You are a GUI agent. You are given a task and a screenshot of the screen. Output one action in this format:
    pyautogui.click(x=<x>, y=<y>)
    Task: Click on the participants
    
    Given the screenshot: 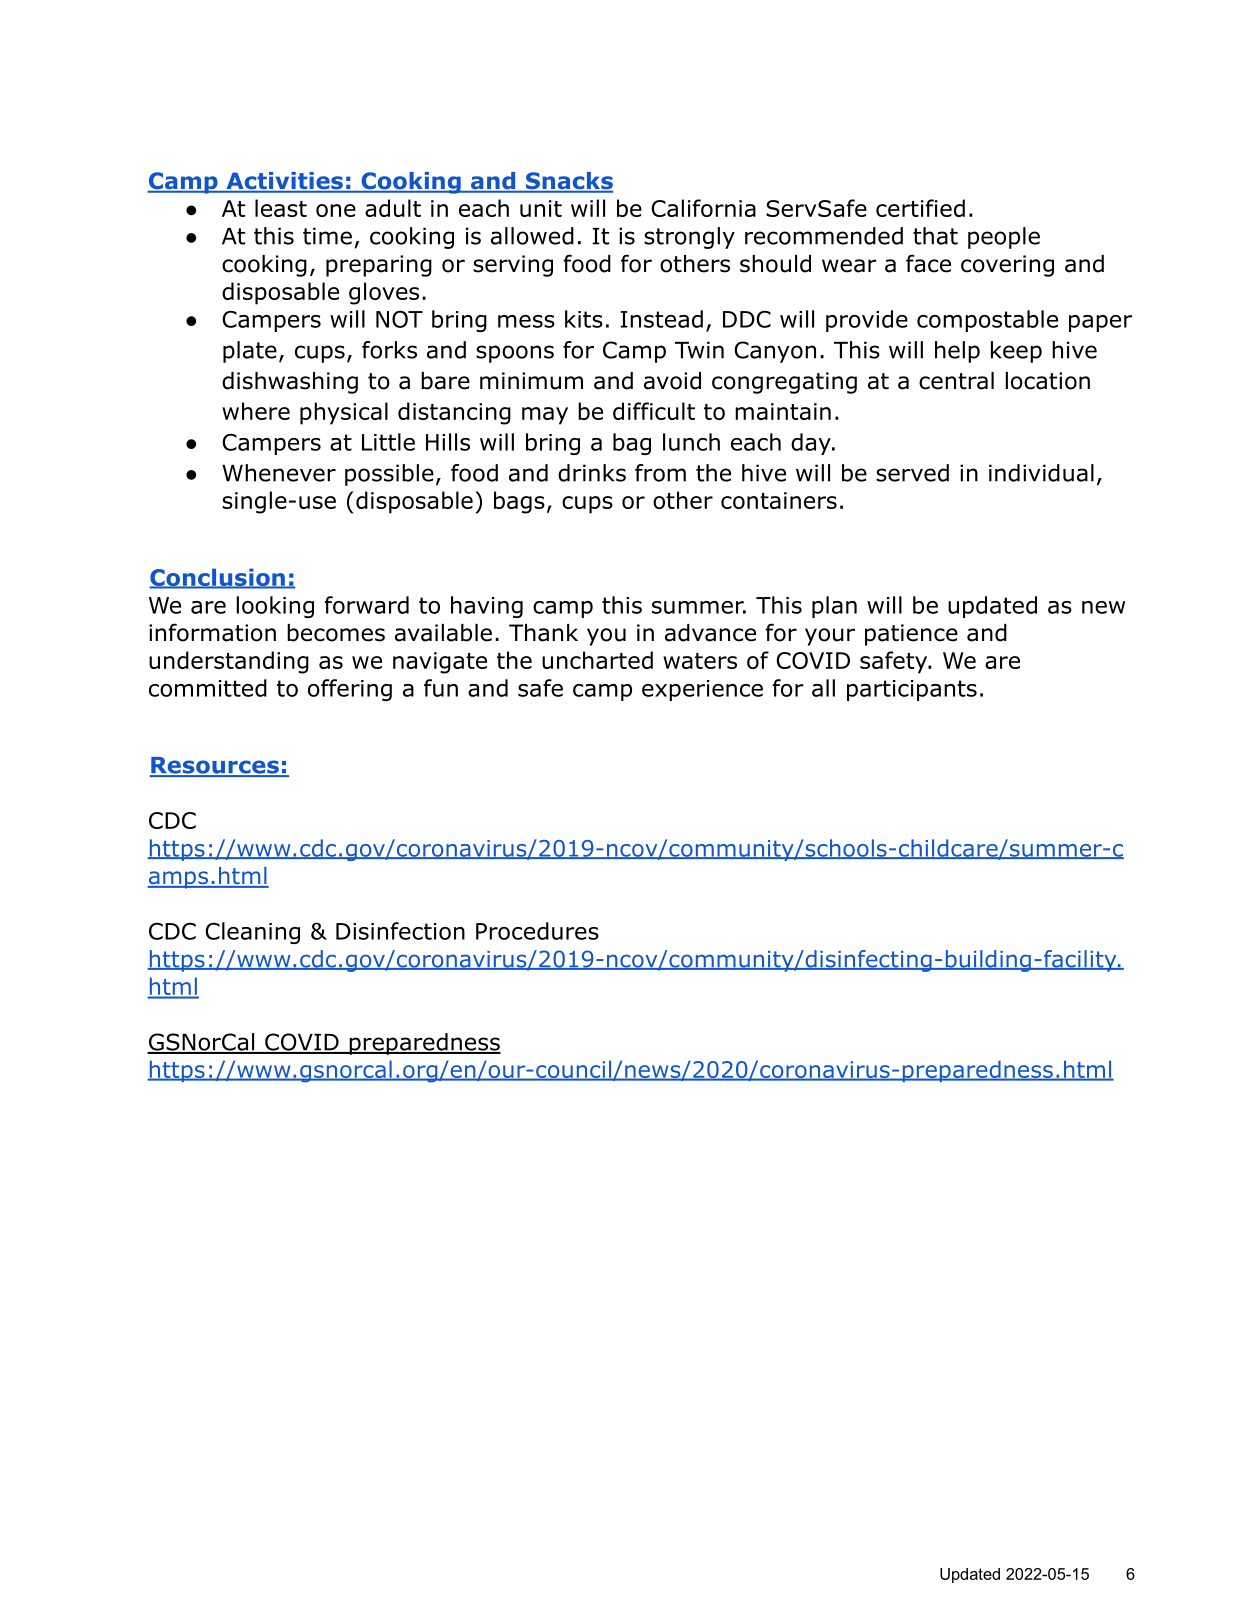 What is the action you would take?
    pyautogui.click(x=912, y=690)
